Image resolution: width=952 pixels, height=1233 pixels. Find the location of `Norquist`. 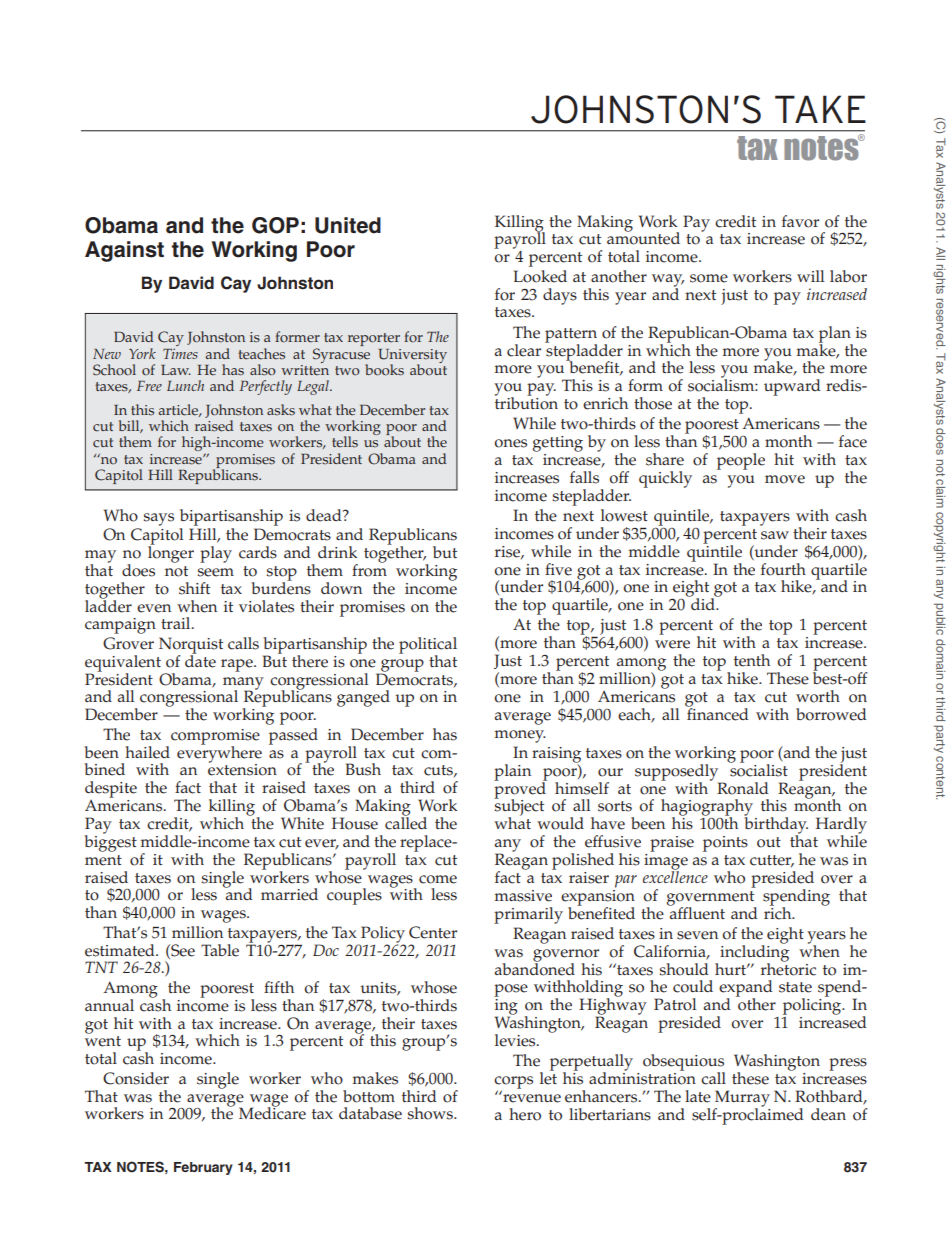

Norquist is located at coordinates (191, 646).
